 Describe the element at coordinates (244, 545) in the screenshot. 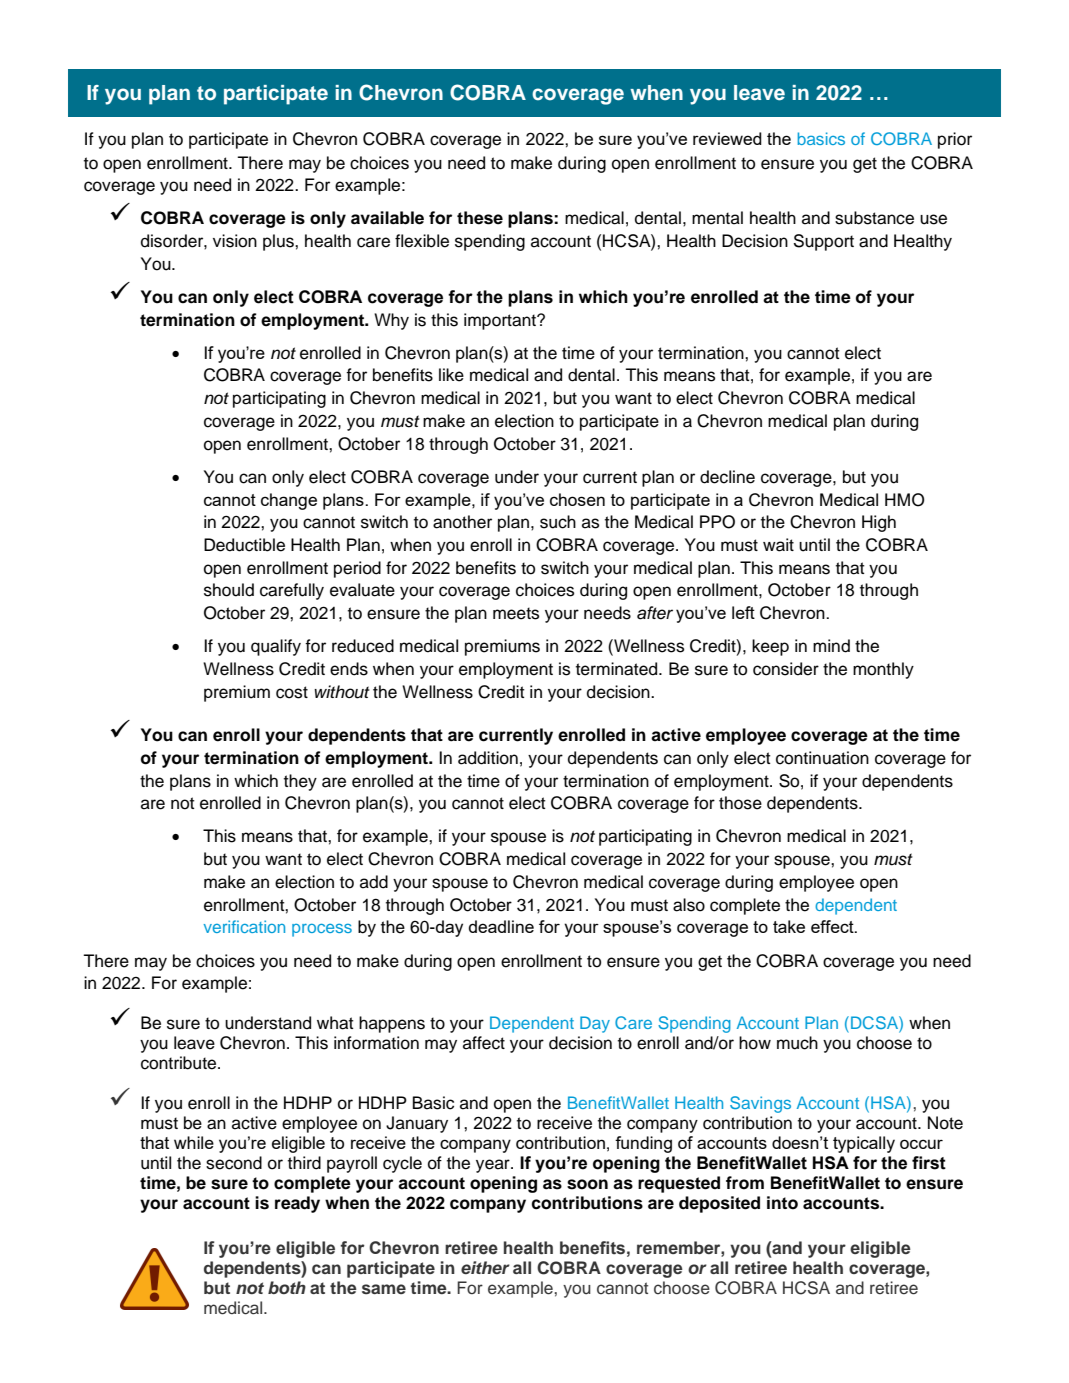

I see `Deductible` at that location.
